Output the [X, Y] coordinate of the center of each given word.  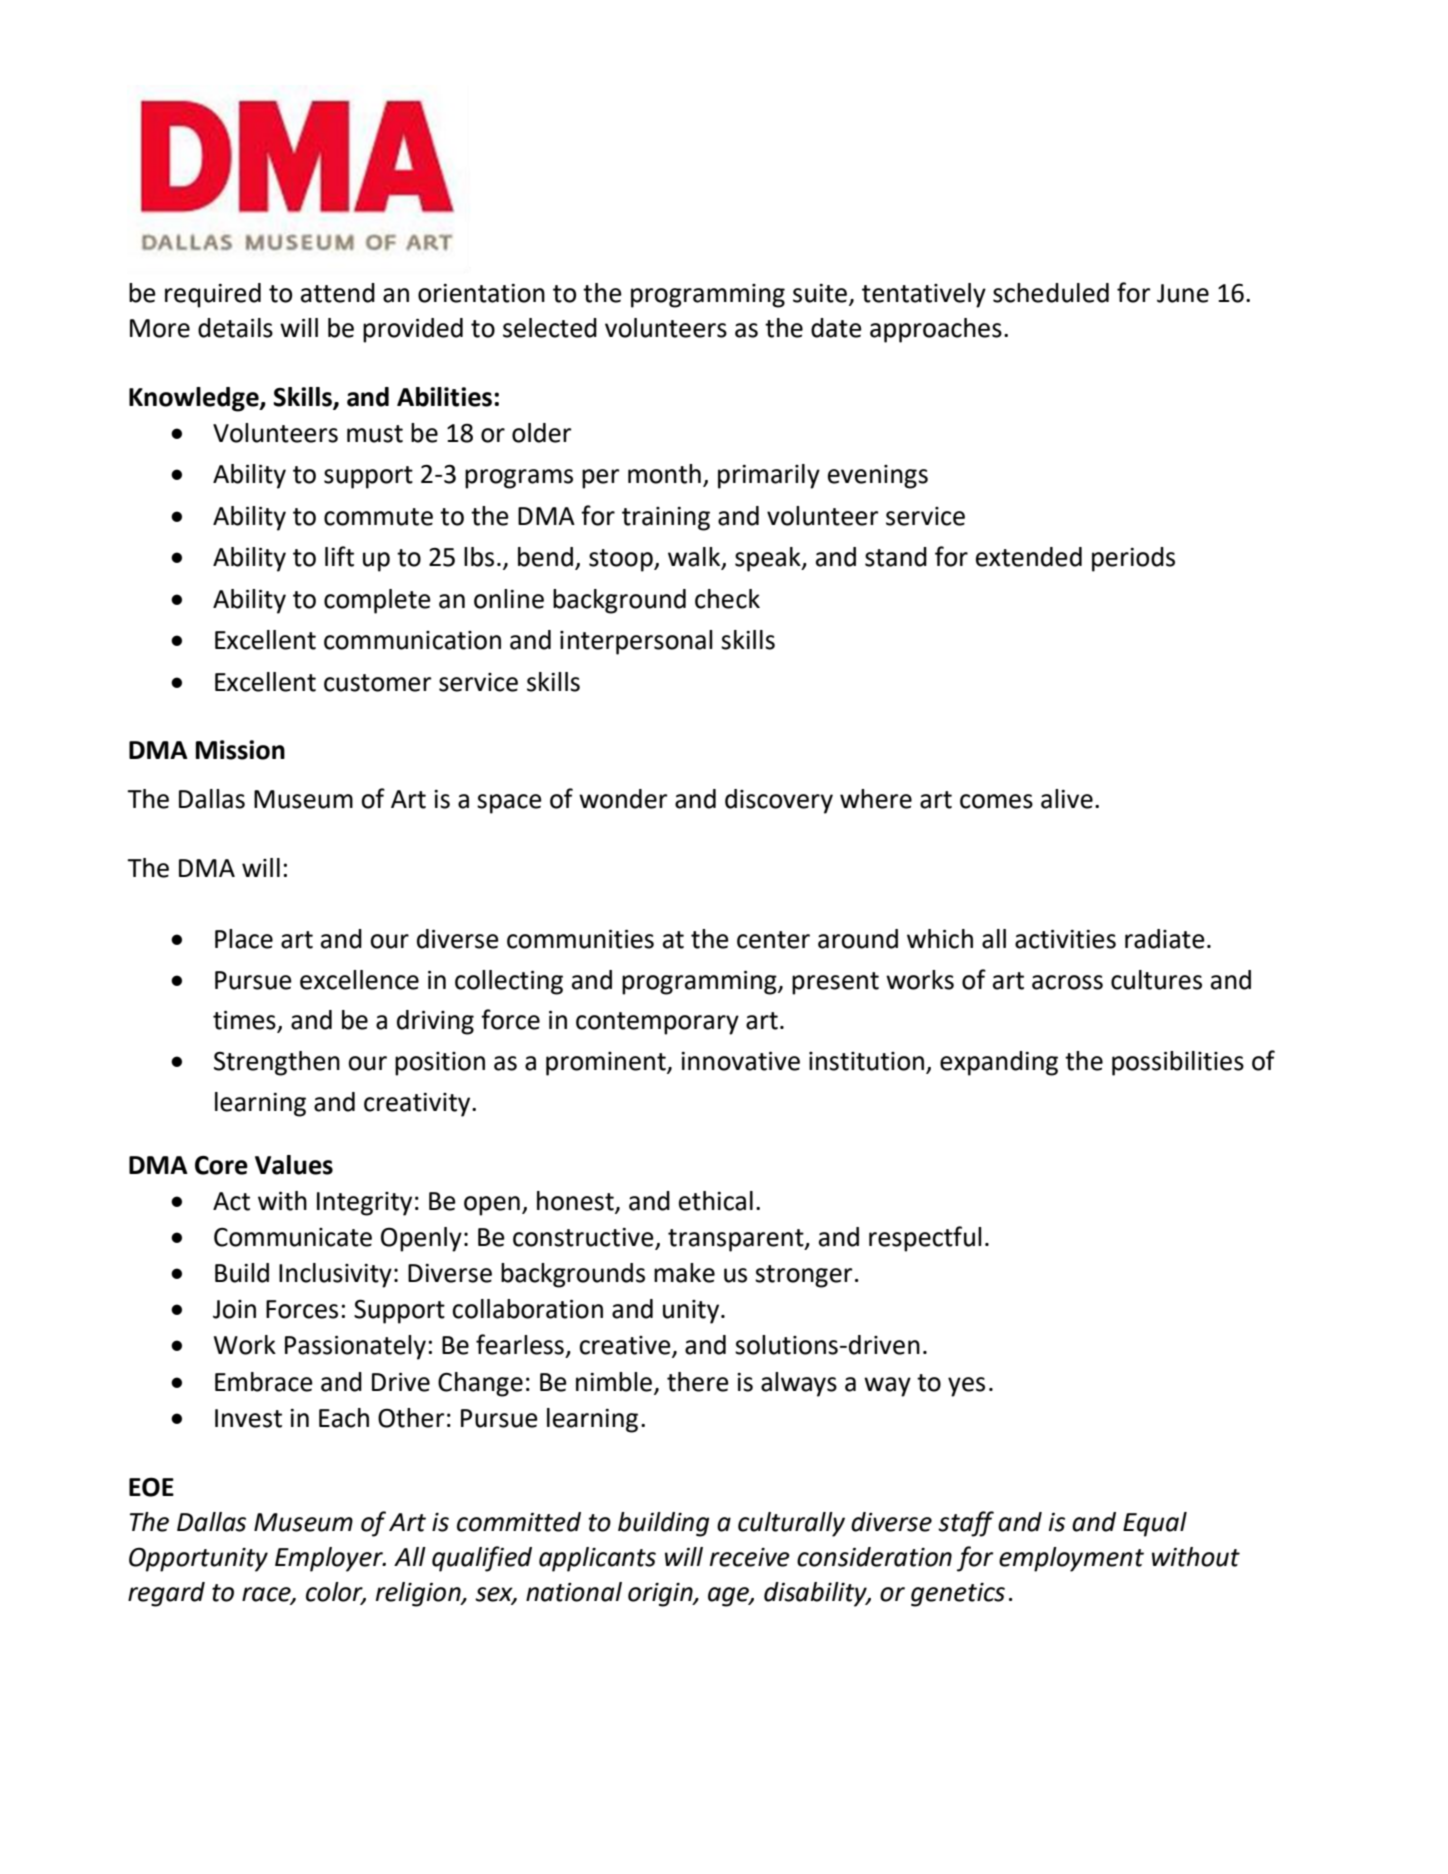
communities [580, 939]
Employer [330, 1559]
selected [550, 328]
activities [1065, 939]
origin [661, 1595]
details [235, 328]
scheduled [1051, 293]
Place [244, 939]
